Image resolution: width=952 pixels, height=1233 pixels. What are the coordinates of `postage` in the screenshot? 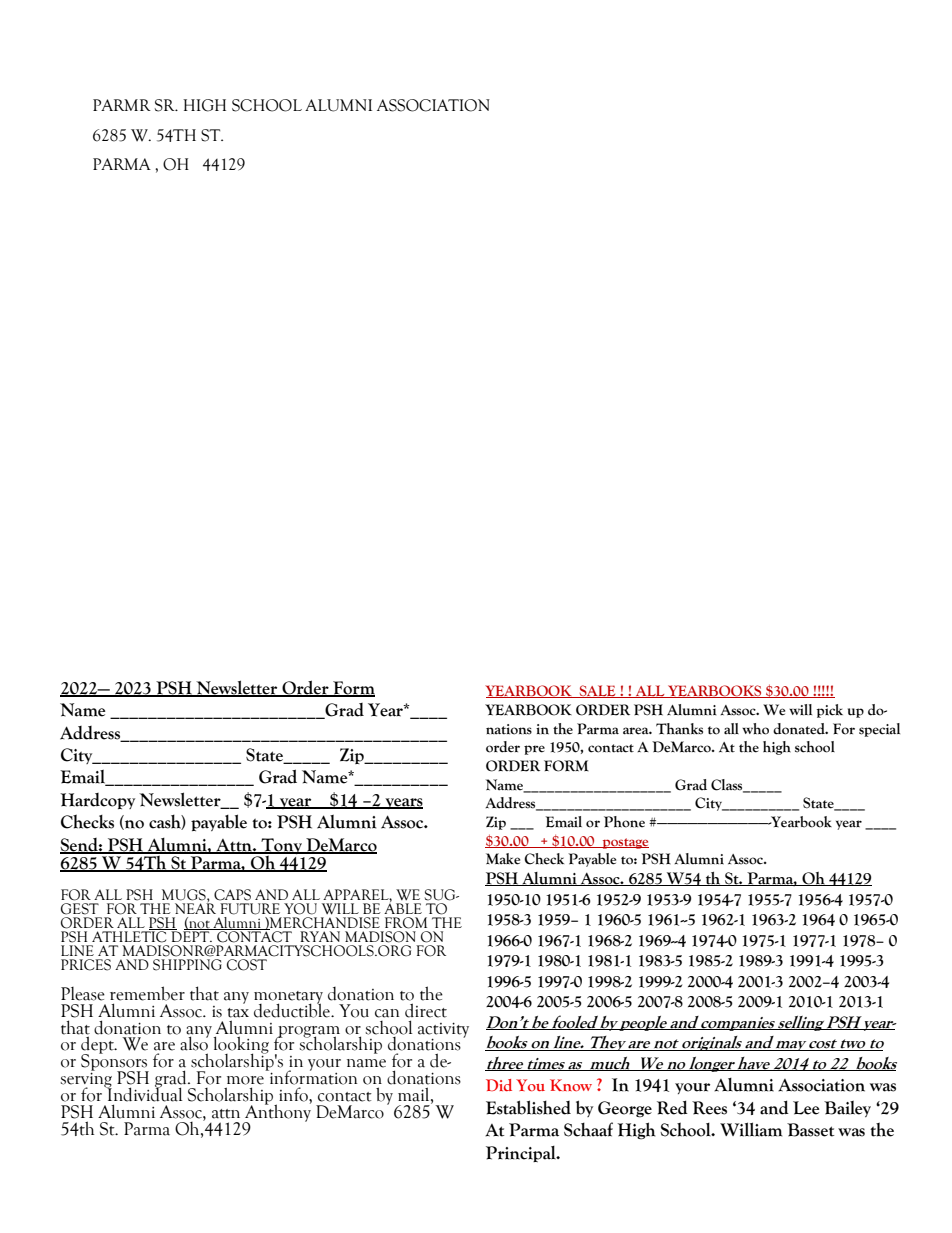 It's located at (624, 843).
